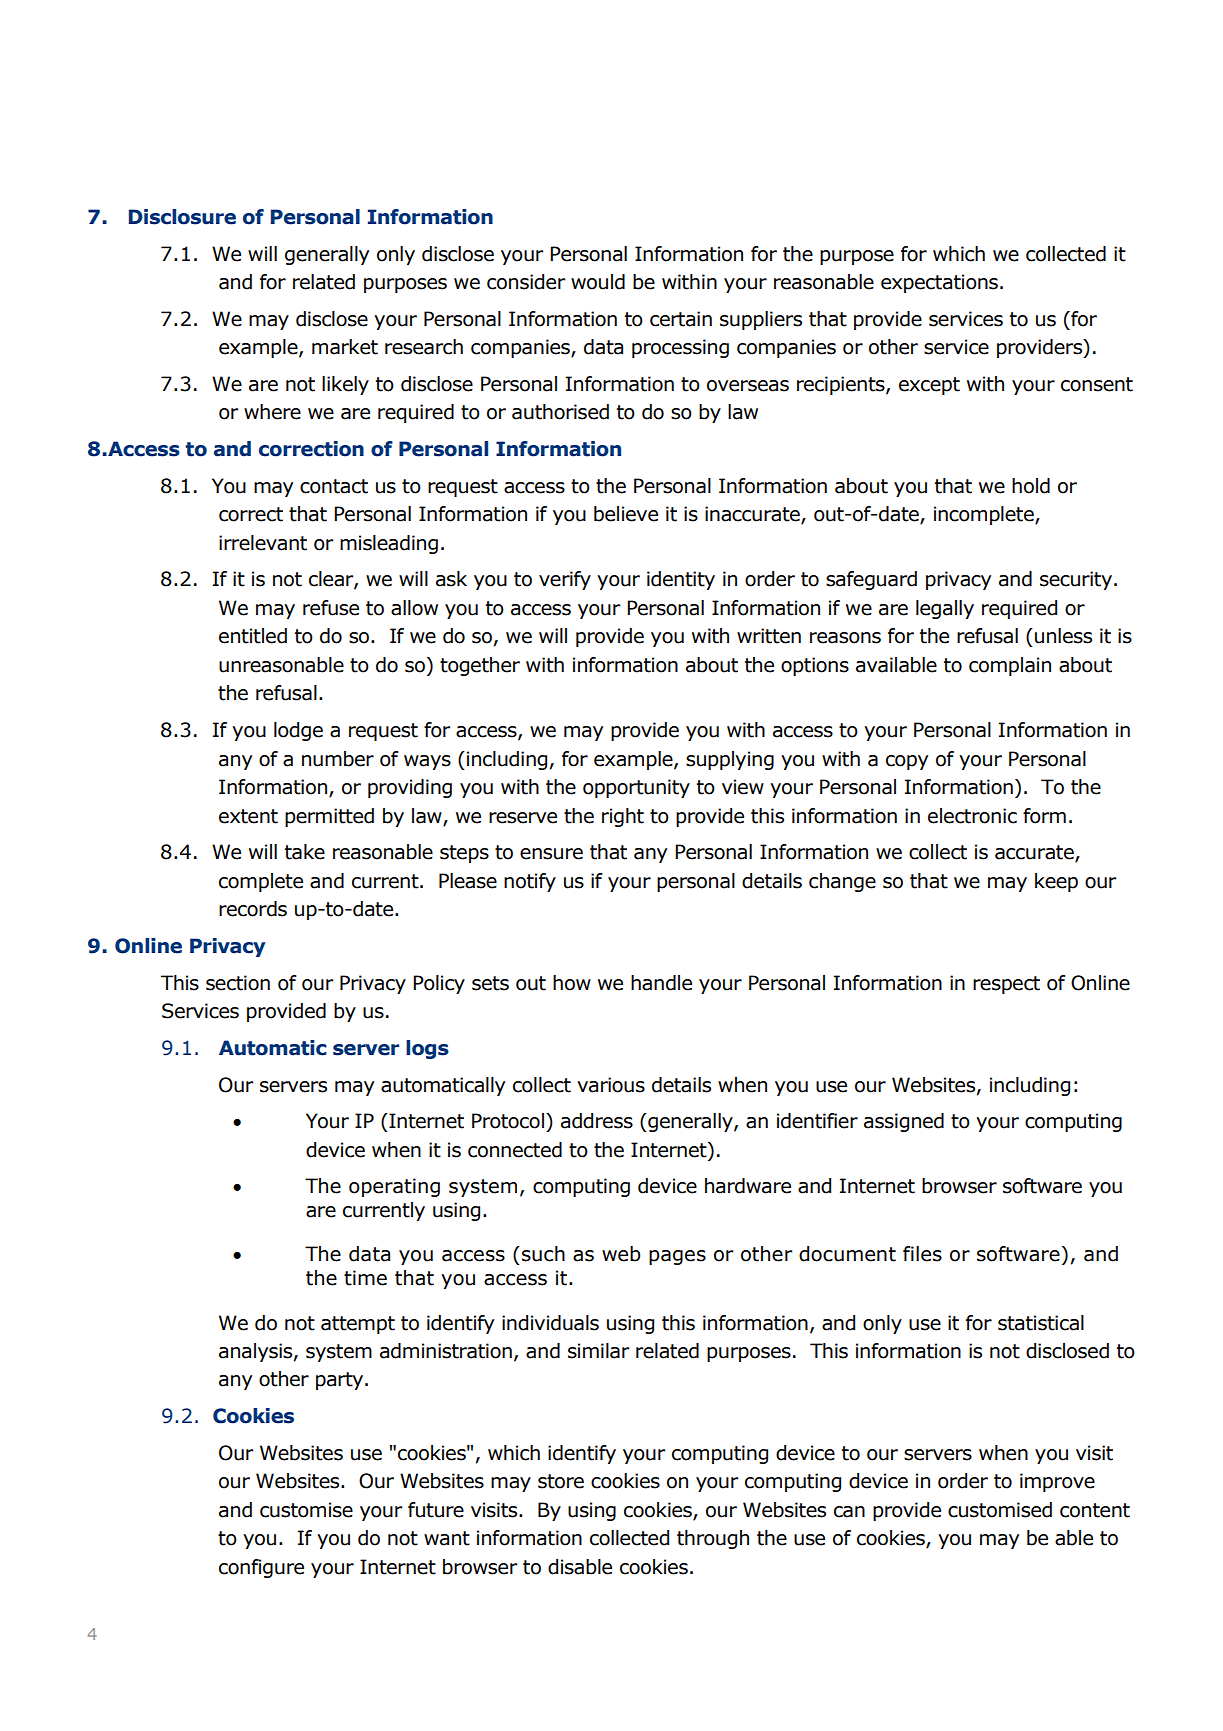 This screenshot has width=1223, height=1731. What do you see at coordinates (939, 283) in the screenshot?
I see `expectations` at bounding box center [939, 283].
